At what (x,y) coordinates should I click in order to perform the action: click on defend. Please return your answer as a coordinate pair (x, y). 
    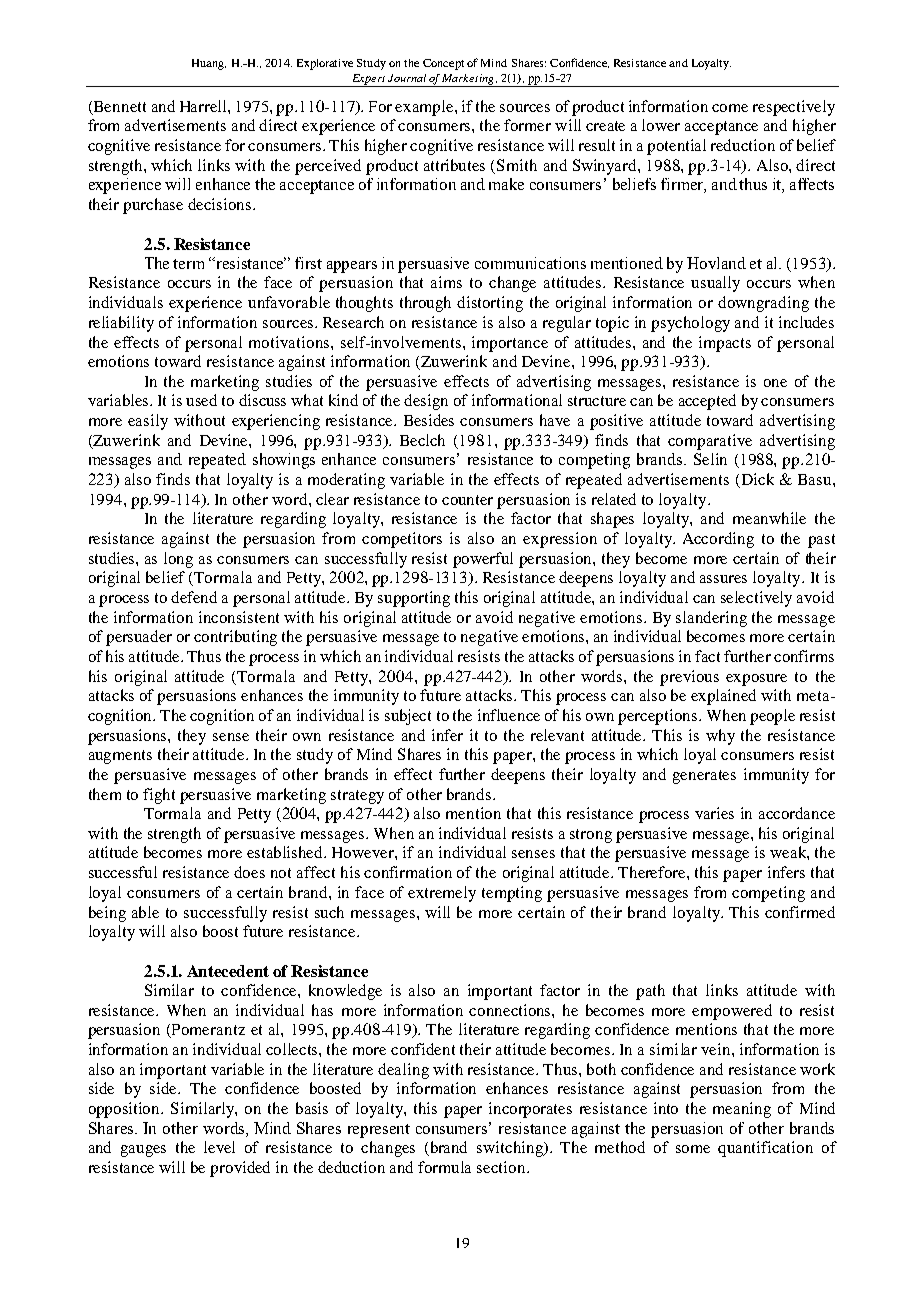
    Looking at the image, I should click on (194, 597).
